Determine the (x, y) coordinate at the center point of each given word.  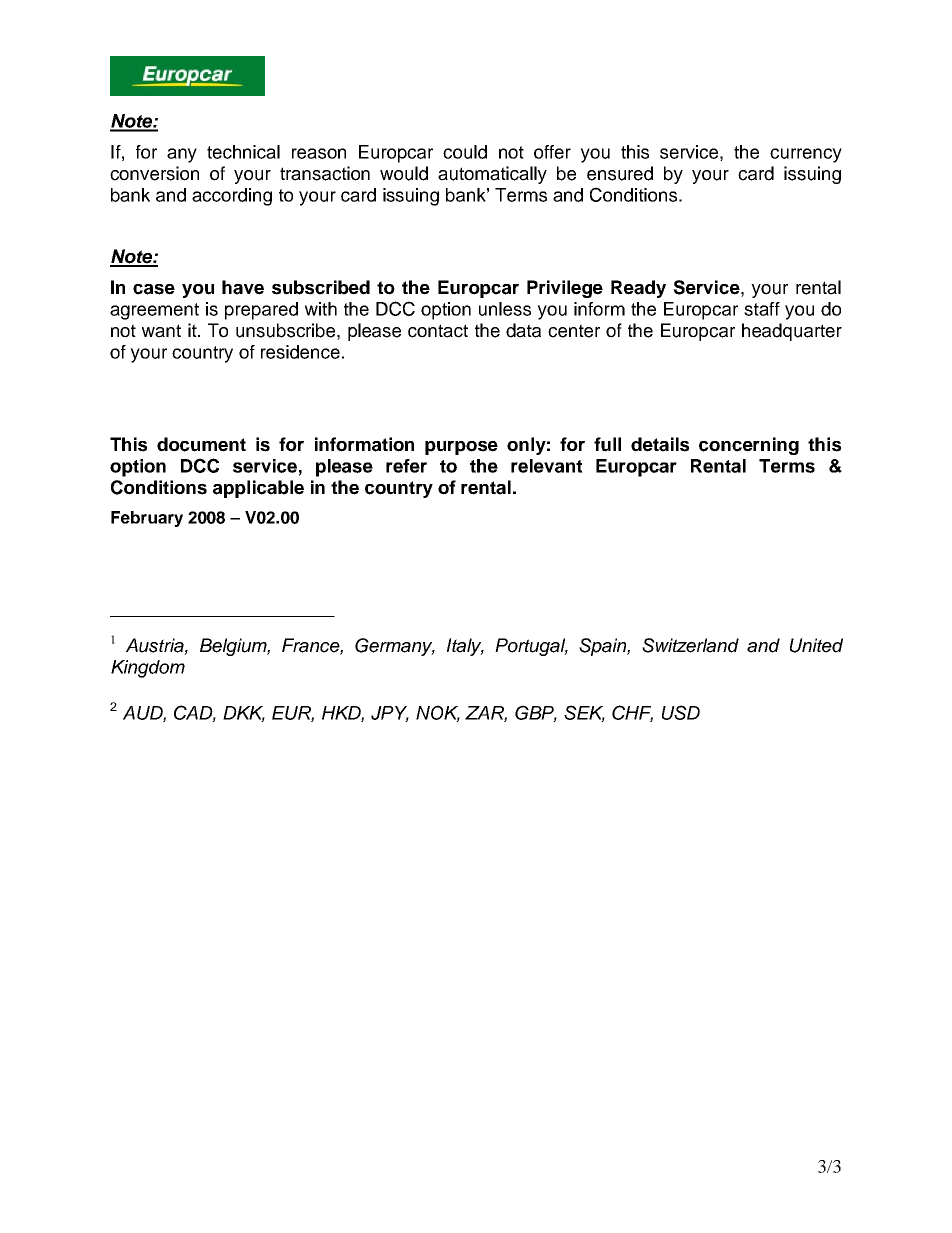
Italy (465, 647)
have (243, 287)
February (147, 519)
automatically (492, 175)
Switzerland (690, 645)
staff (762, 309)
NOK (438, 713)
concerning (749, 446)
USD (681, 712)
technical (243, 152)
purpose (461, 448)
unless (505, 309)
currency (806, 155)
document (201, 444)
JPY (390, 714)
